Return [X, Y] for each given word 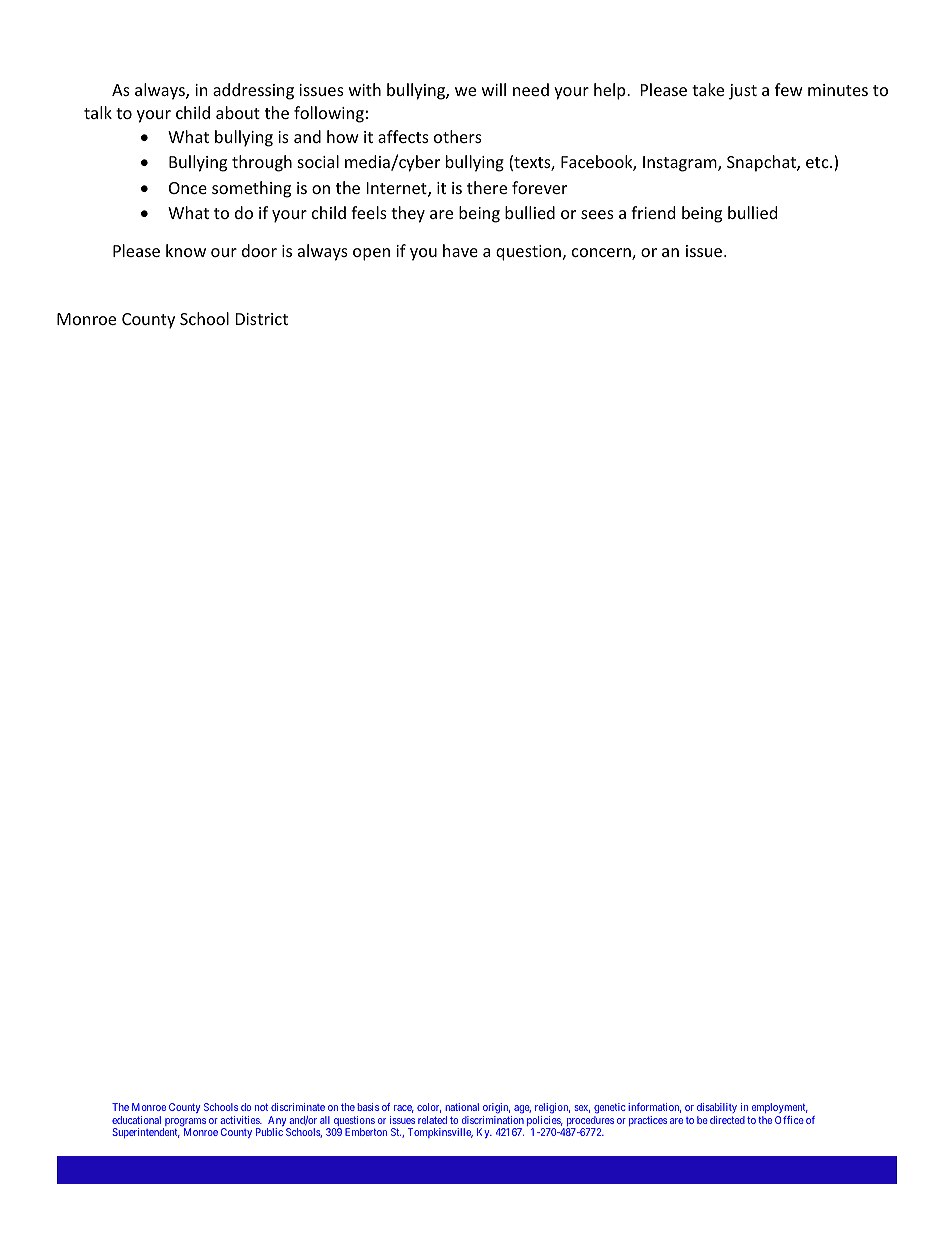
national [462, 1107]
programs [184, 1123]
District [262, 319]
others [458, 136]
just [743, 92]
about [238, 112]
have [460, 250]
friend [653, 212]
